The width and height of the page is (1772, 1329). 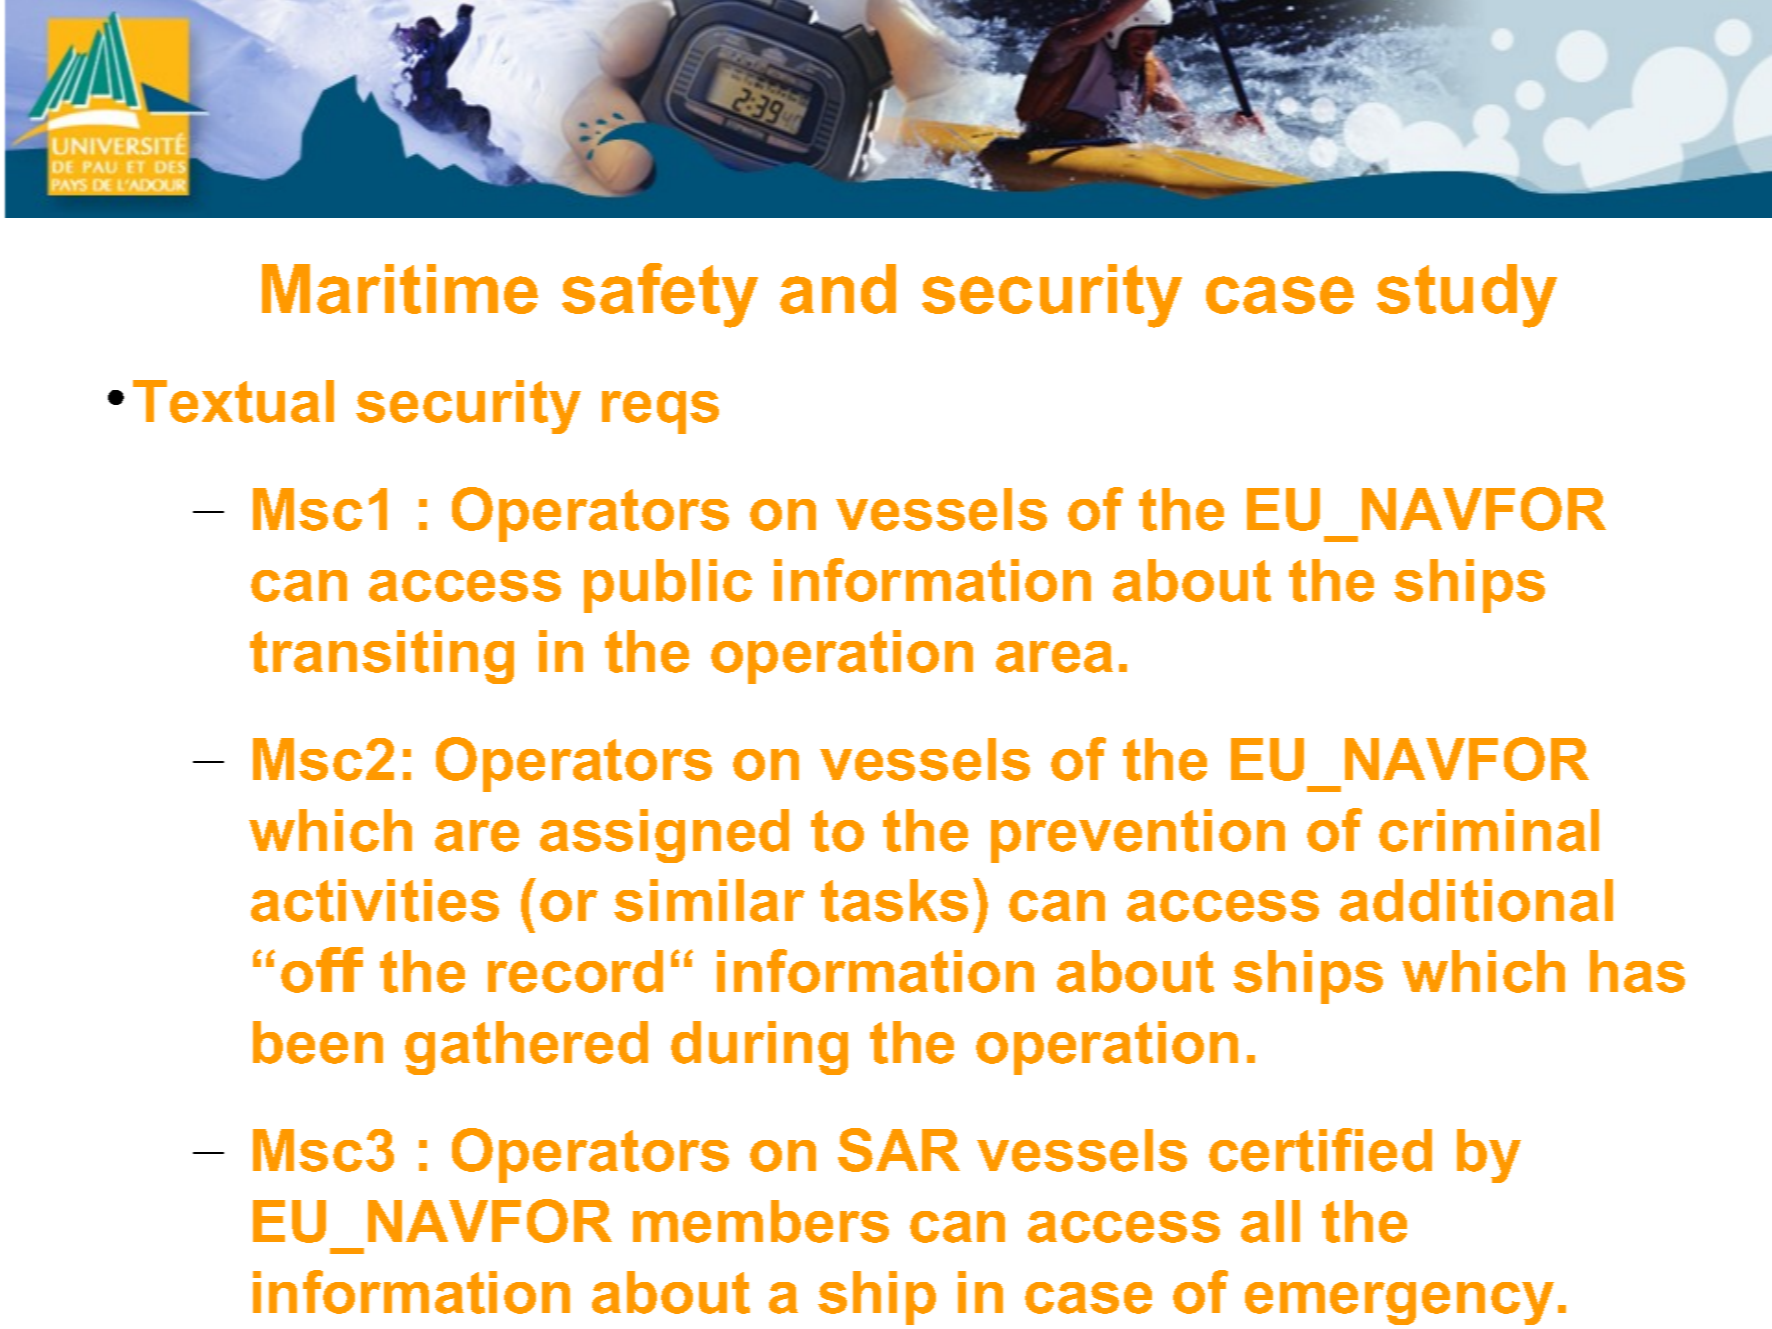 What do you see at coordinates (668, 586) in the page?
I see `public` at bounding box center [668, 586].
